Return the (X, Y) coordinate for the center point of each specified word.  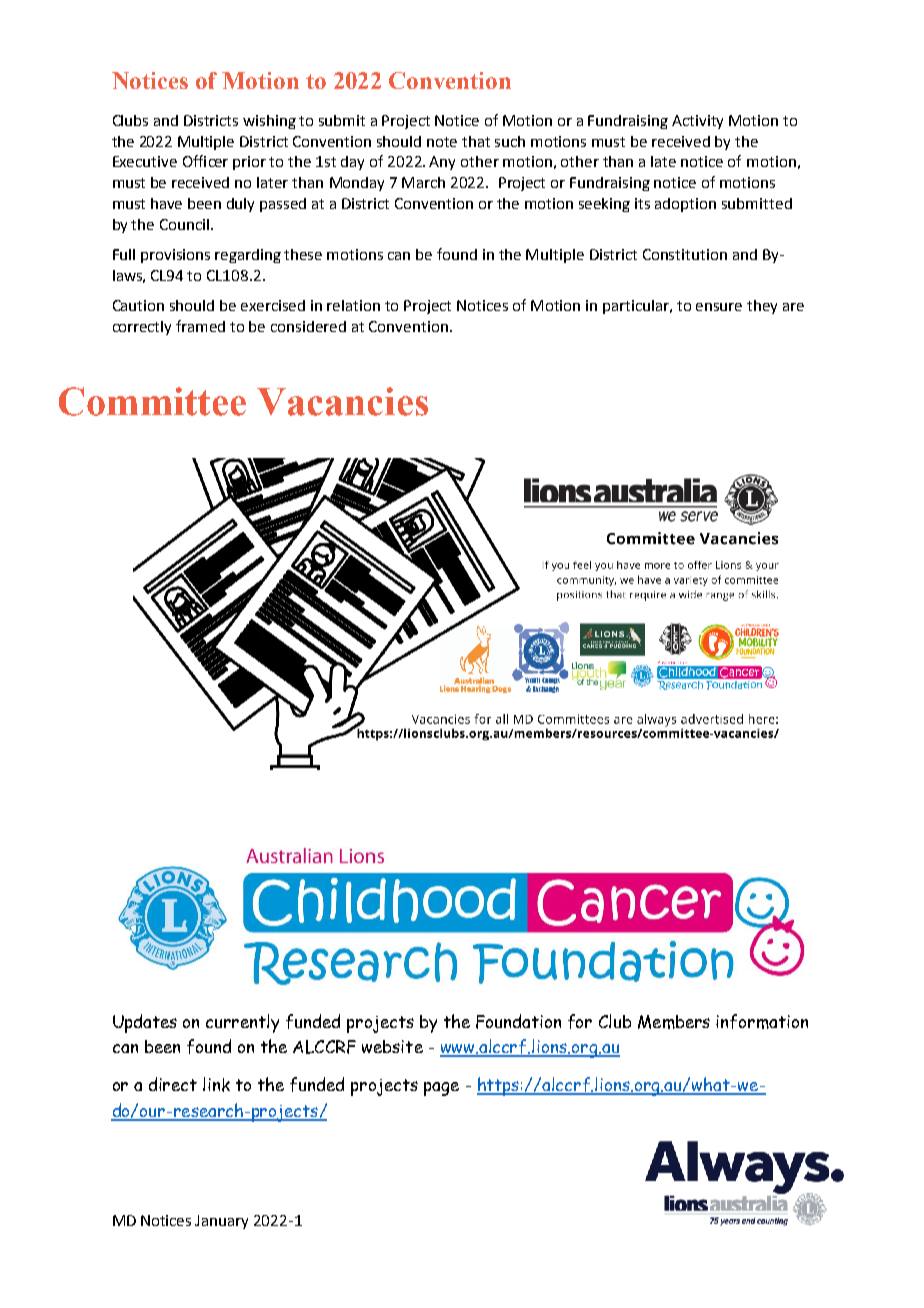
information (762, 1021)
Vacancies (342, 401)
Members (674, 1022)
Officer (205, 161)
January (221, 1222)
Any (442, 163)
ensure (719, 307)
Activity (697, 122)
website (392, 1046)
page (441, 1089)
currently (242, 1023)
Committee (152, 401)
